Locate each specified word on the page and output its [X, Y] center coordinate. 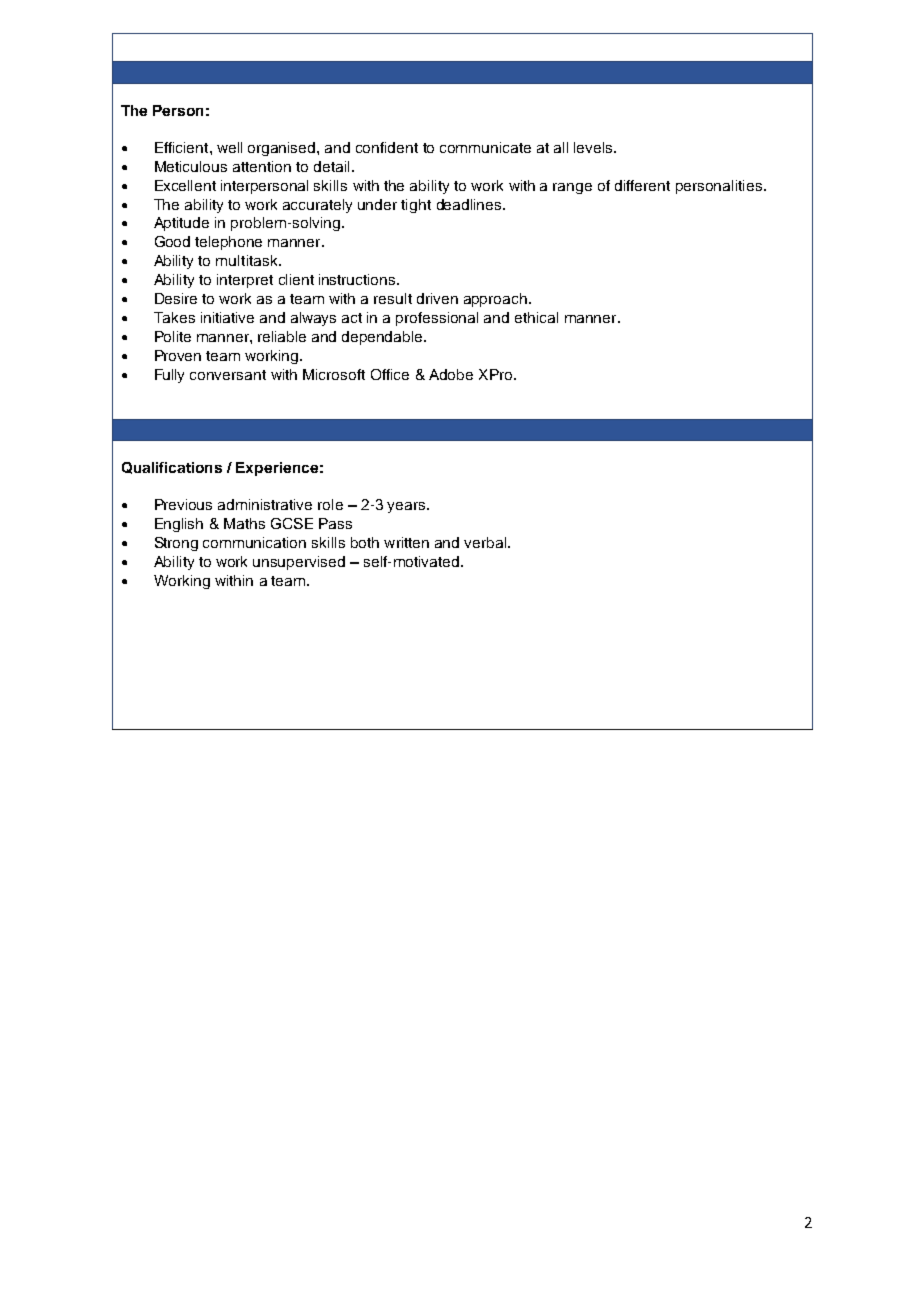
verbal [485, 542]
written [406, 542]
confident [387, 147]
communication [254, 542]
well [229, 147]
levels [594, 147]
